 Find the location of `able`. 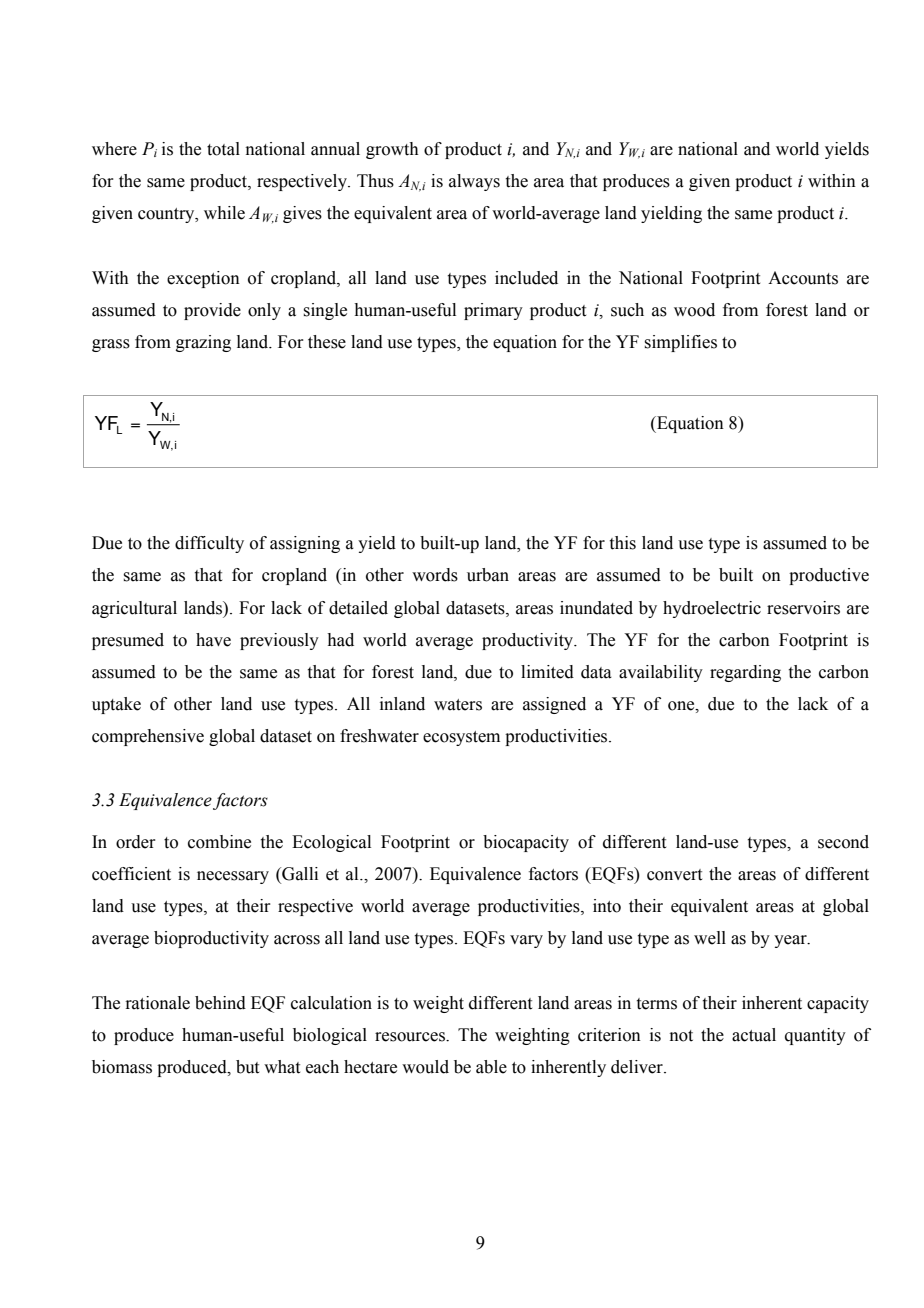

able is located at coordinates (491, 1067).
